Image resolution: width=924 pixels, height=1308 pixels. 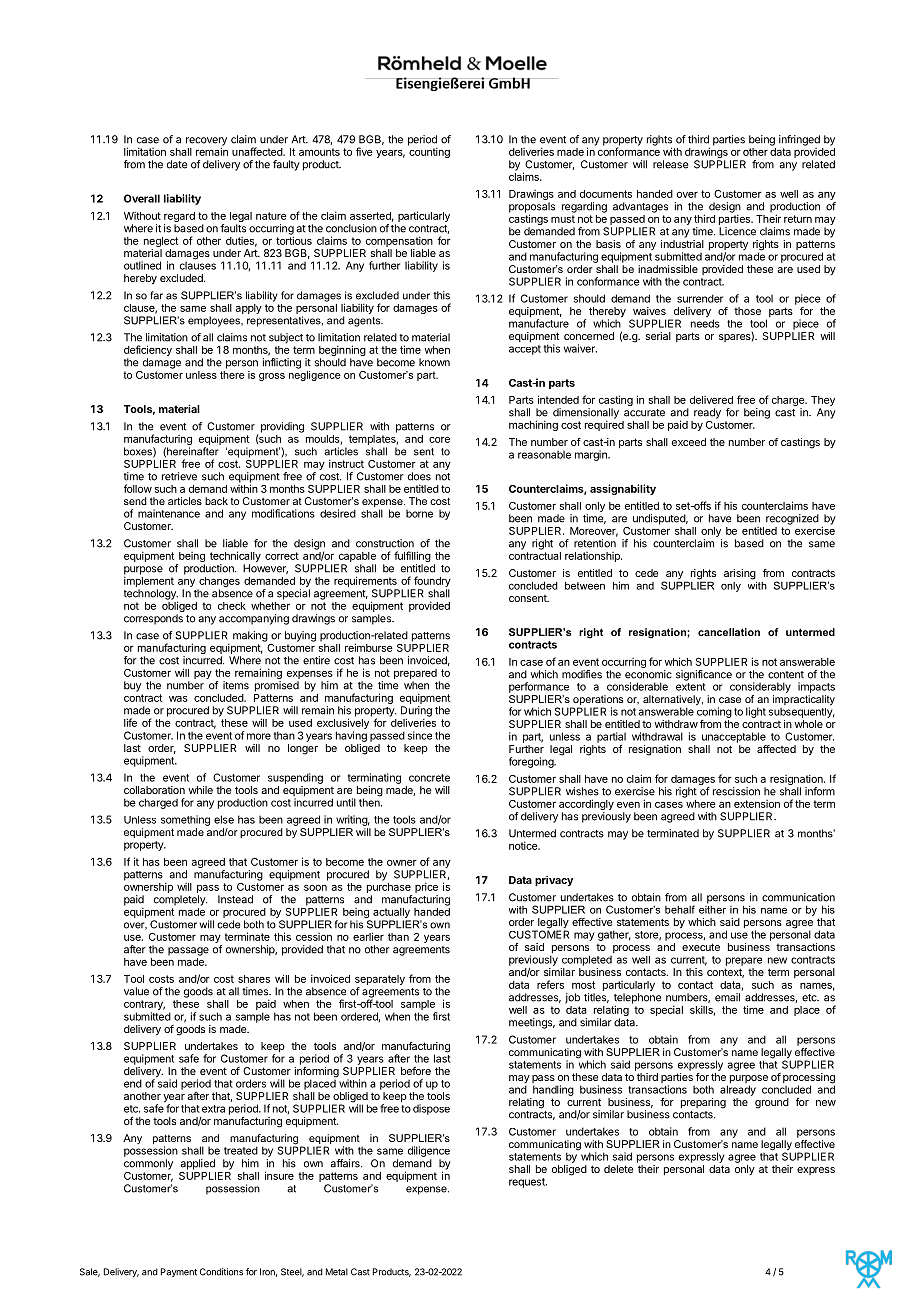 I want to click on price, so click(x=426, y=887).
